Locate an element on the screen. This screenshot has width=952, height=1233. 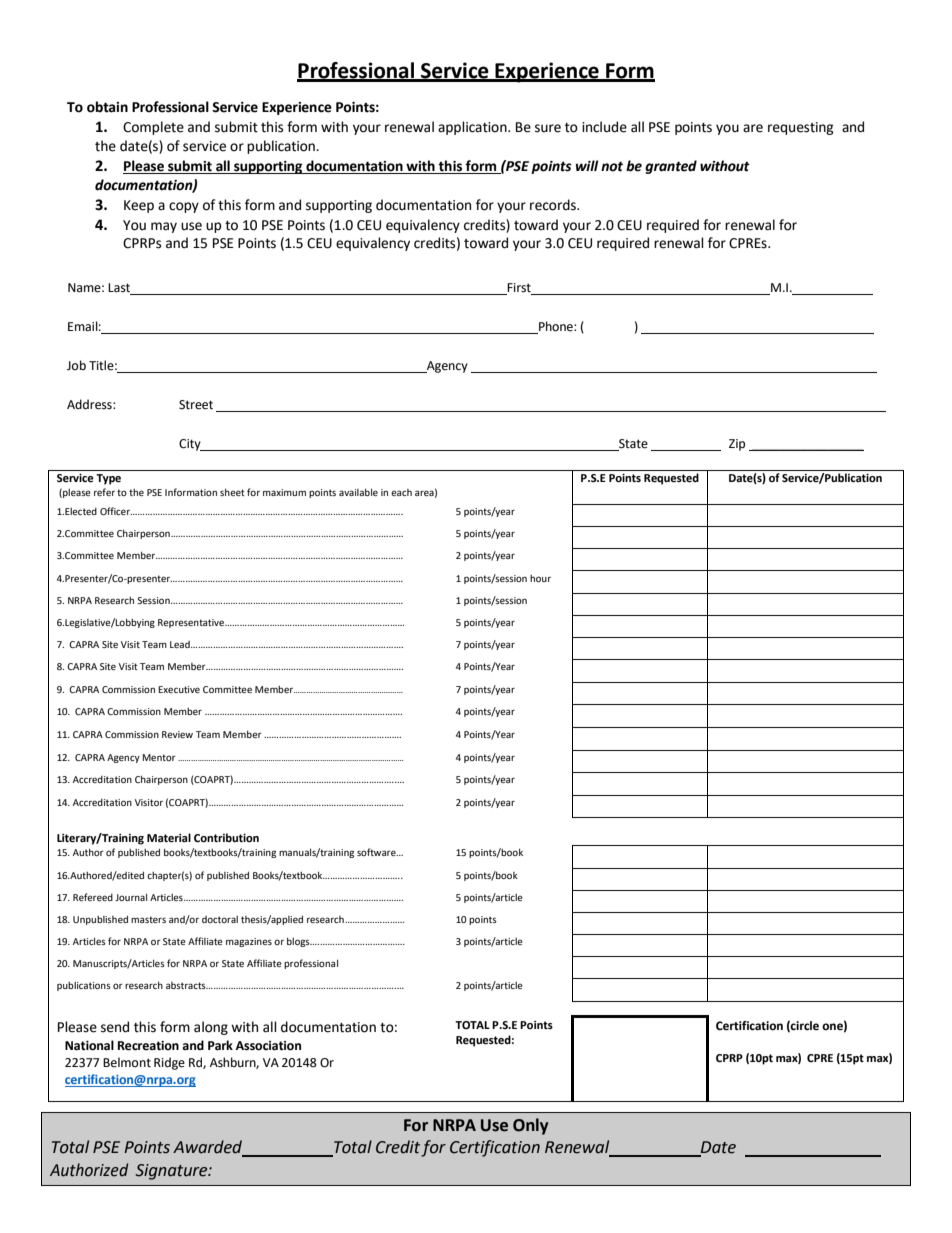
City is located at coordinates (191, 445).
